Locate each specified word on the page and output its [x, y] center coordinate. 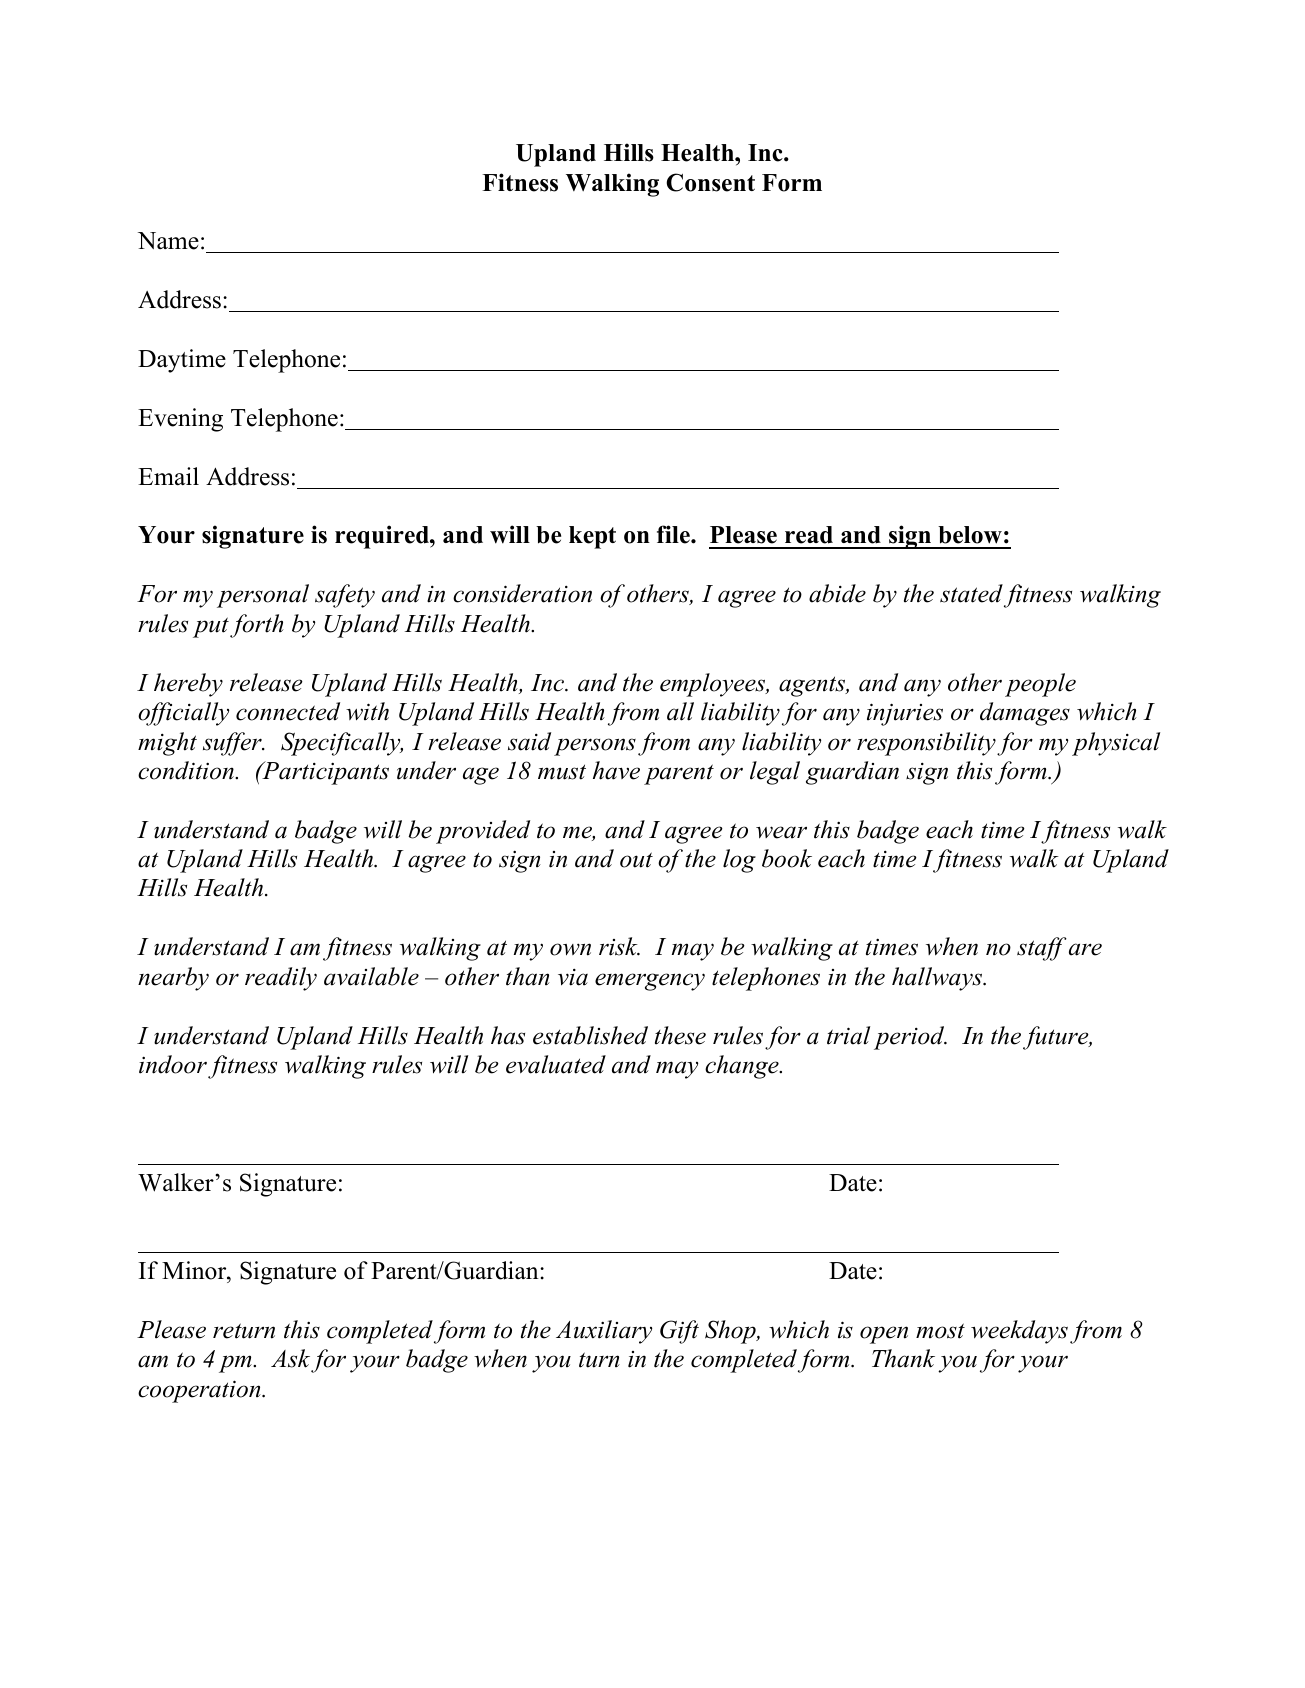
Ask [290, 1358]
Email [168, 476]
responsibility [926, 744]
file [674, 534]
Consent [710, 182]
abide [837, 593]
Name [168, 241]
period [910, 1038]
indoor [173, 1064]
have [616, 770]
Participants [324, 773]
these [680, 1035]
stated [971, 593]
